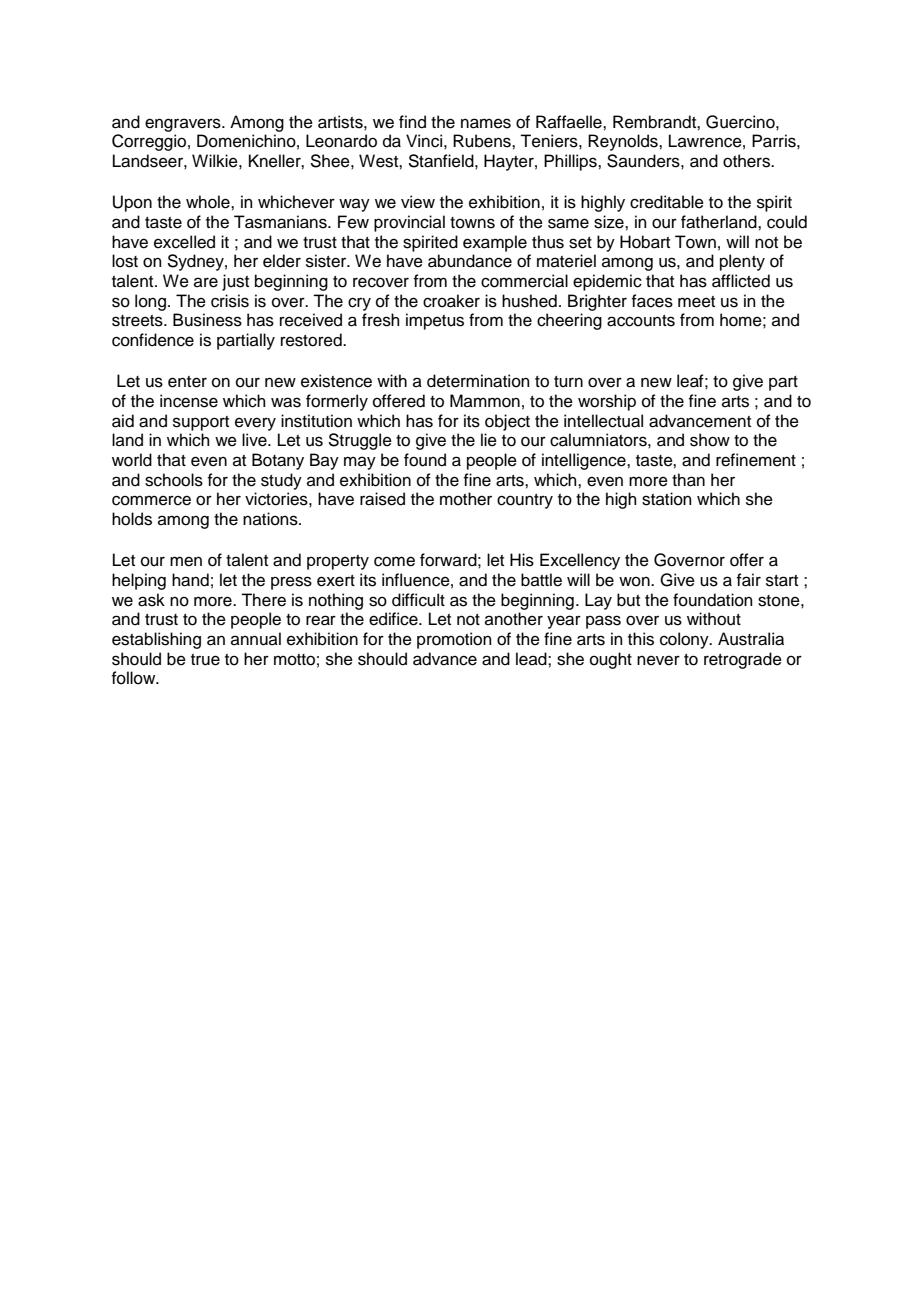  Describe the element at coordinates (667, 499) in the screenshot. I see `station` at that location.
